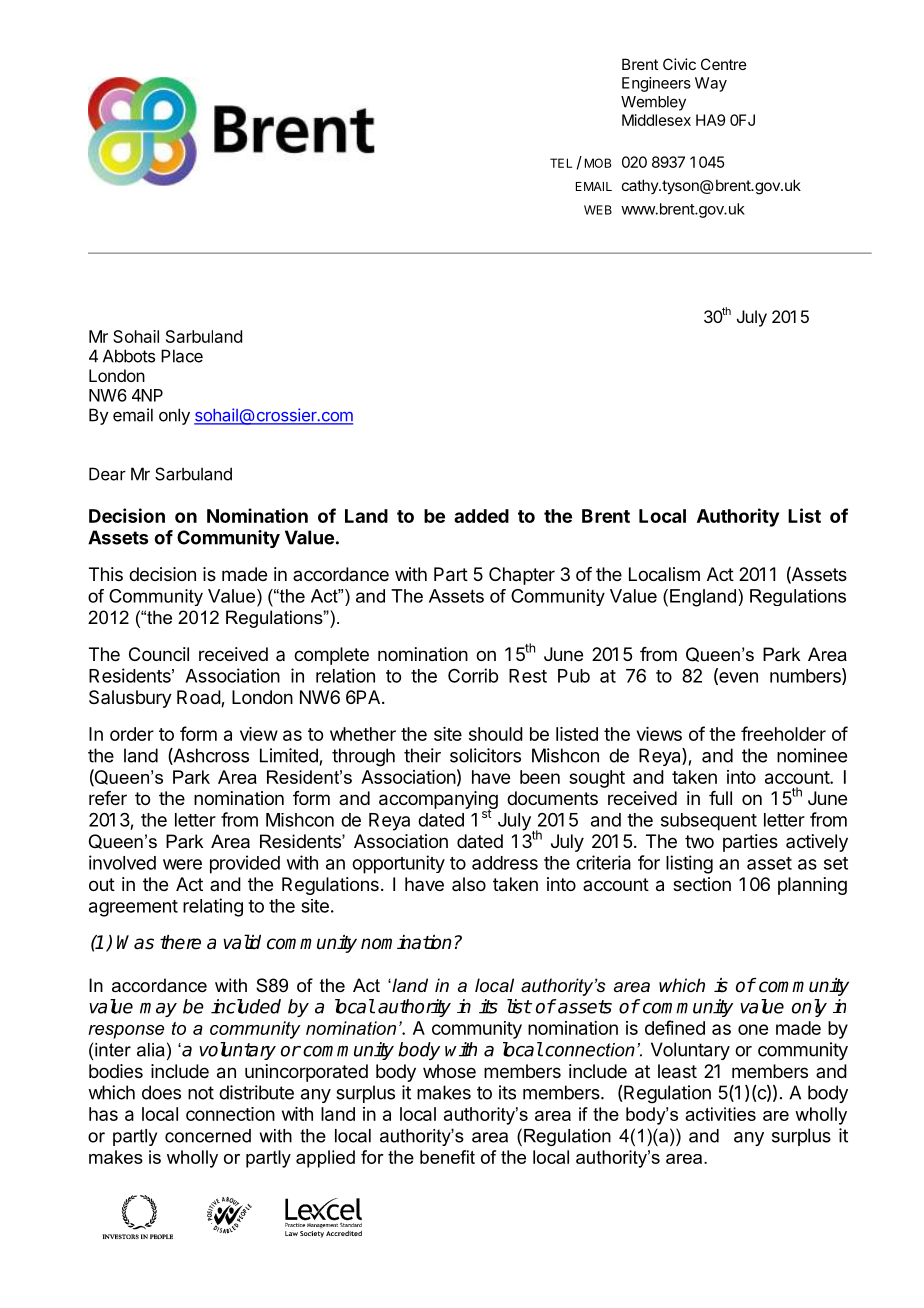 This image has width=924, height=1308. What do you see at coordinates (108, 798) in the image?
I see `refer` at bounding box center [108, 798].
